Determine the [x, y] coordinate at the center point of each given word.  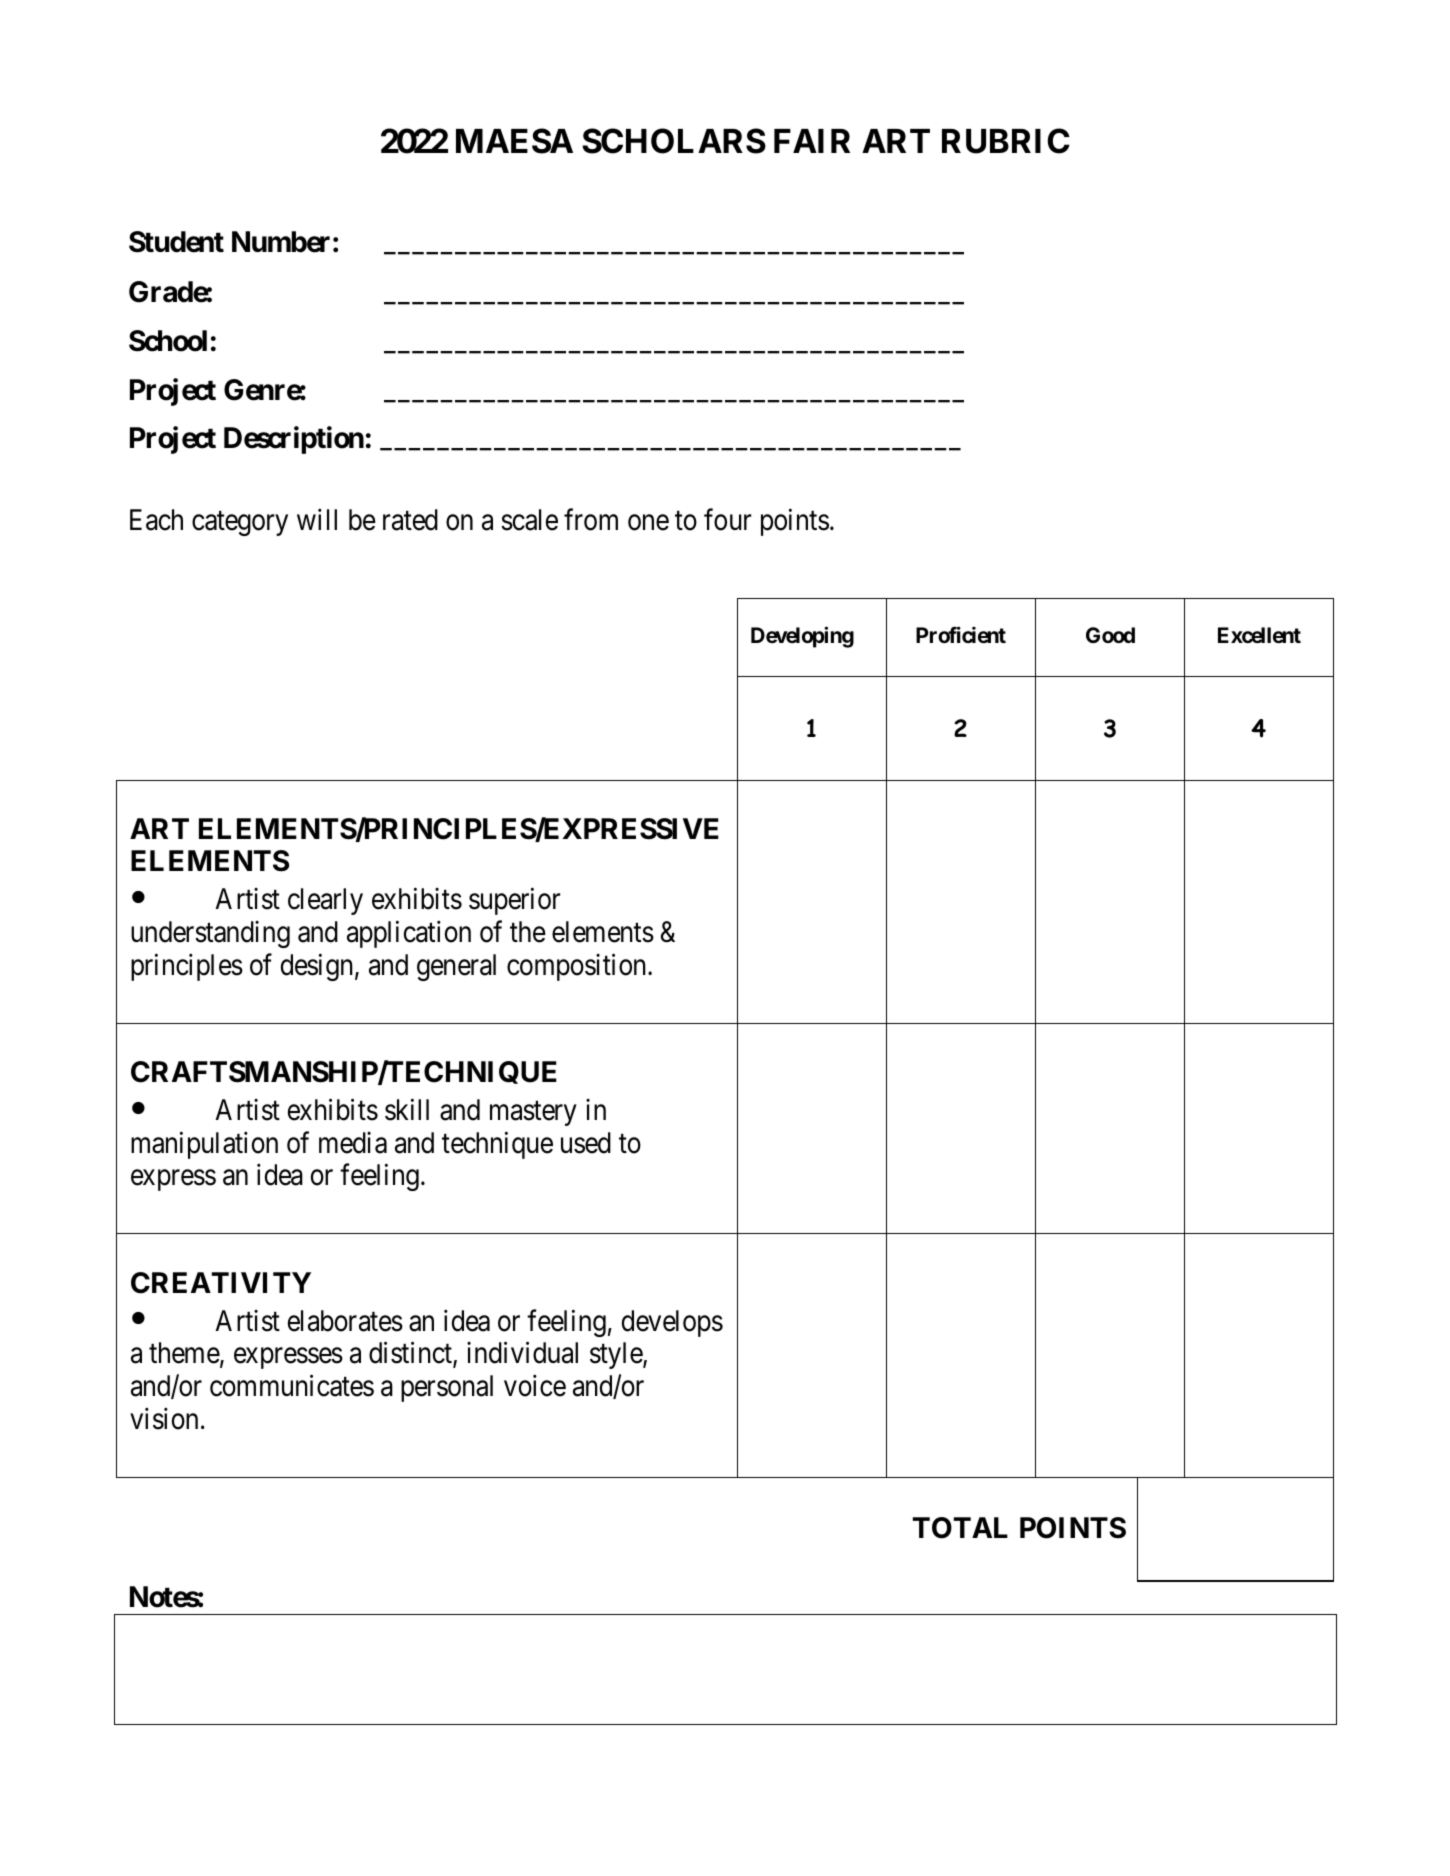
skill [407, 1110]
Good [1110, 635]
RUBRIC [1006, 141]
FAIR [812, 141]
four [727, 520]
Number [281, 242]
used [586, 1143]
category [240, 524]
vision [164, 1419]
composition [578, 967]
